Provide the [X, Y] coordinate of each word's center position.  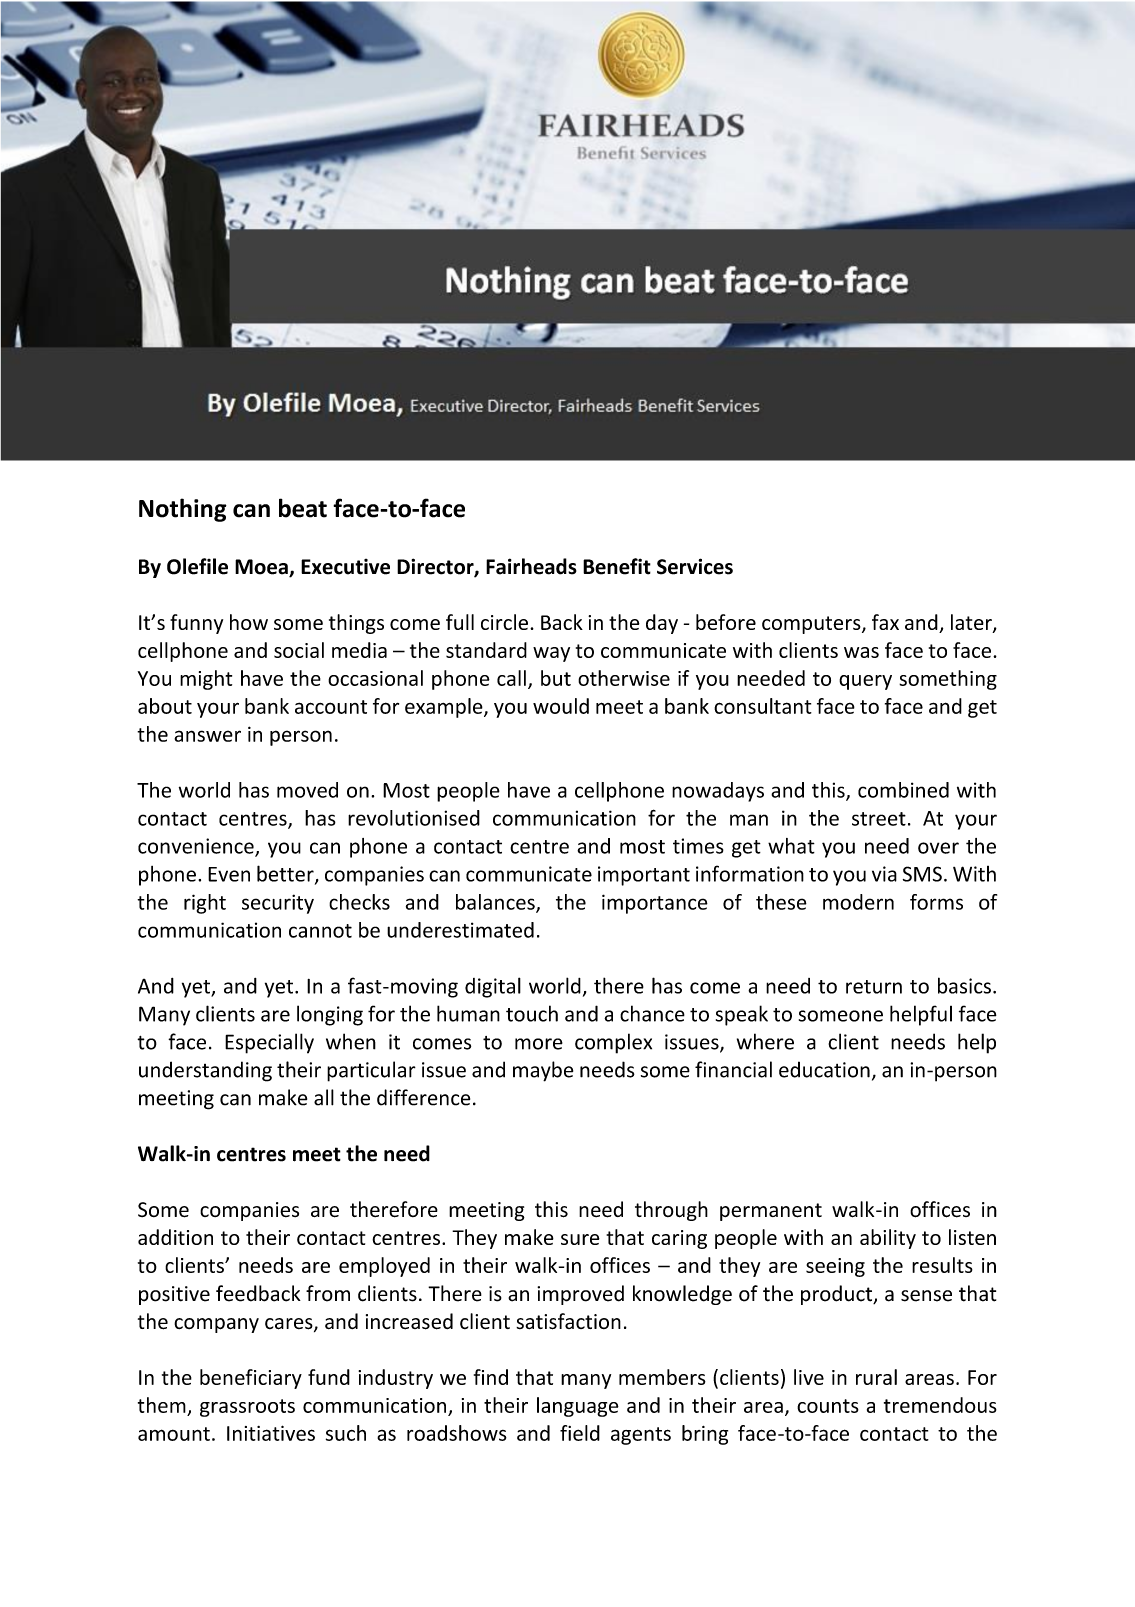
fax [885, 622]
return [874, 987]
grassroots [247, 1408]
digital [493, 987]
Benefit [617, 566]
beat [303, 508]
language [578, 1407]
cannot [320, 931]
